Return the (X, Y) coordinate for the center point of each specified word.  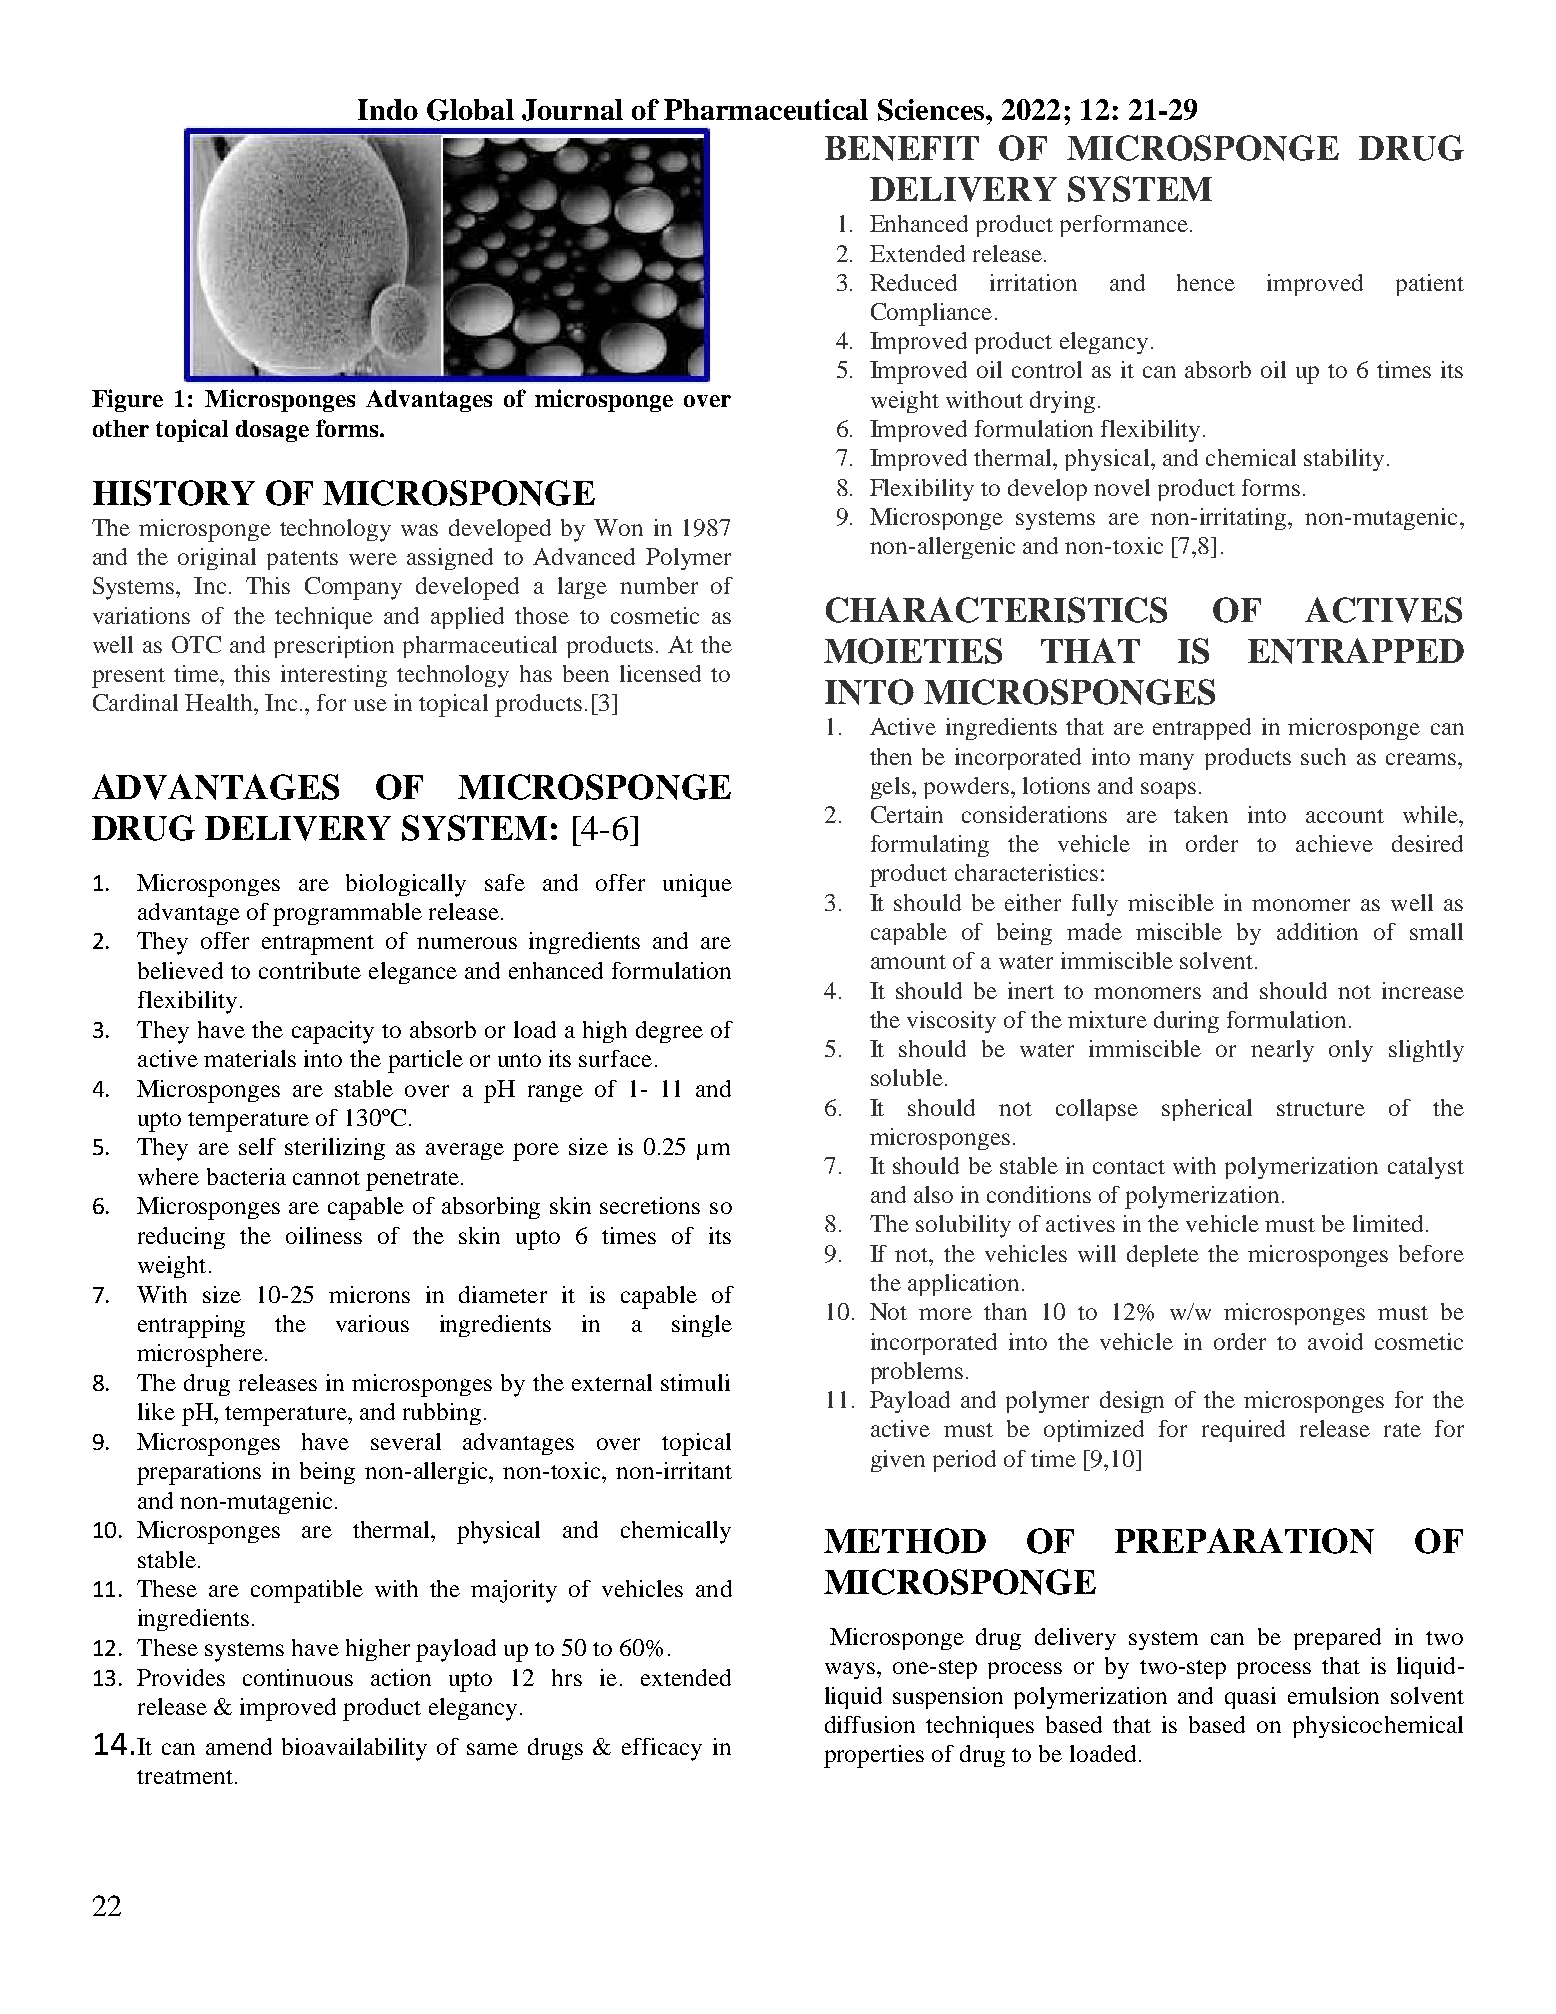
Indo (388, 109)
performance (1124, 226)
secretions (650, 1205)
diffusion (870, 1724)
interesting (334, 676)
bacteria (246, 1176)
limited (1388, 1223)
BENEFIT (902, 148)
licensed (660, 673)
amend (239, 1746)
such (1323, 756)
